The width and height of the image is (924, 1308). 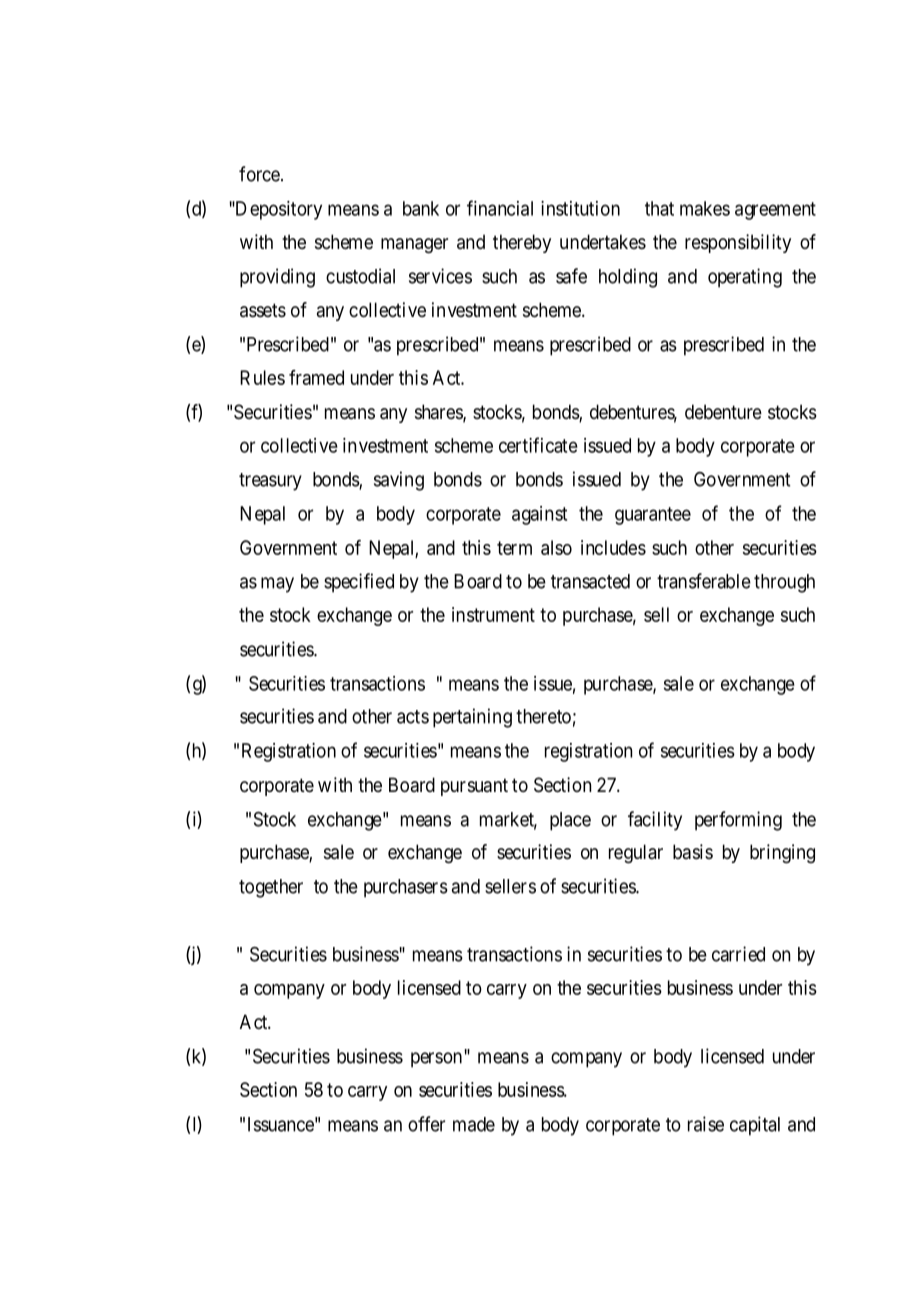 What do you see at coordinates (426, 1124) in the image?
I see `offer` at bounding box center [426, 1124].
